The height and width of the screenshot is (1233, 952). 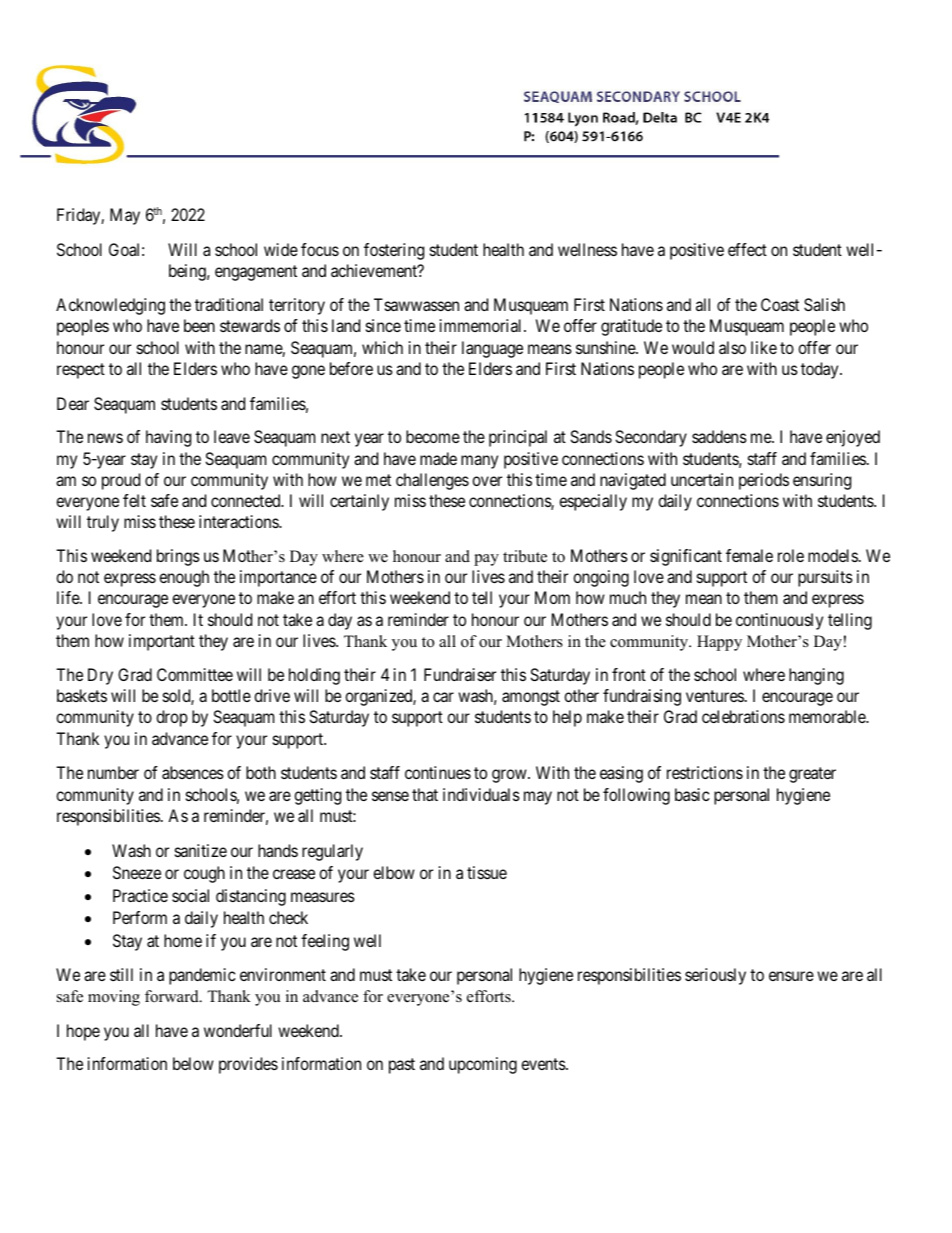 What do you see at coordinates (394, 251) in the screenshot?
I see `fostering` at bounding box center [394, 251].
